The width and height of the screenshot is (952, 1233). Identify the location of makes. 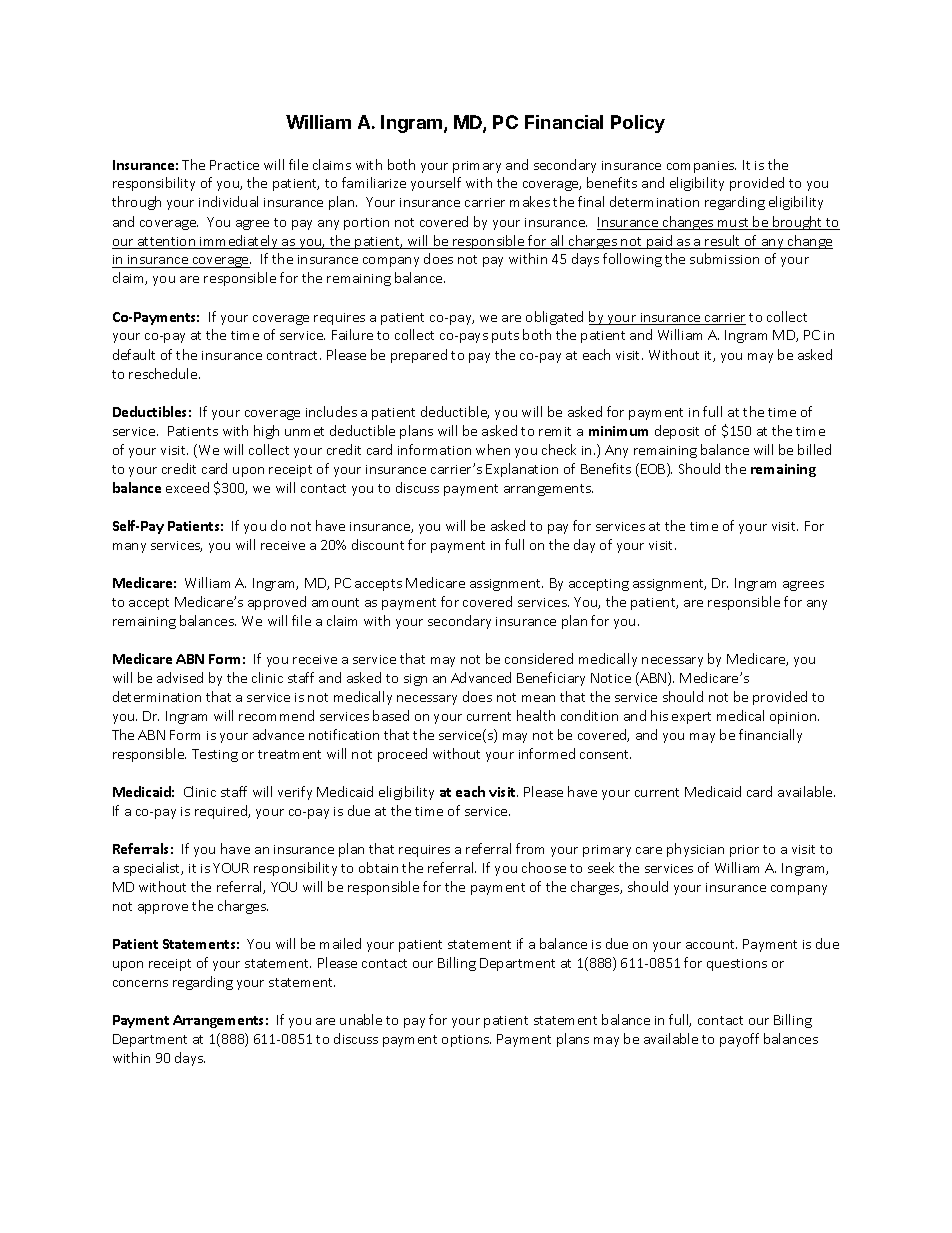
(530, 201).
